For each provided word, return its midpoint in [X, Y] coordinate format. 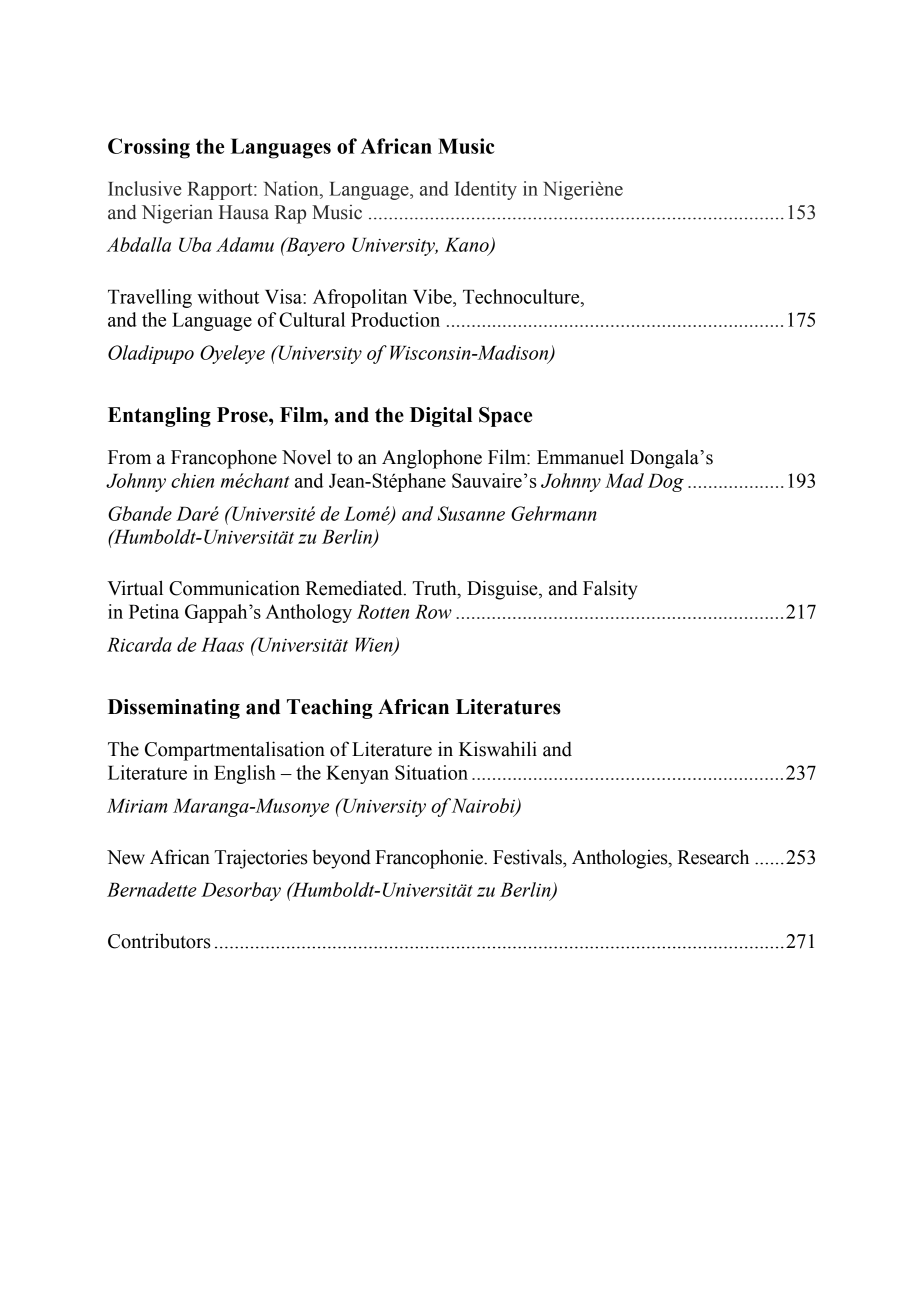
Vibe [433, 296]
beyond [341, 859]
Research [713, 857]
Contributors [159, 941]
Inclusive [144, 188]
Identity [485, 190]
